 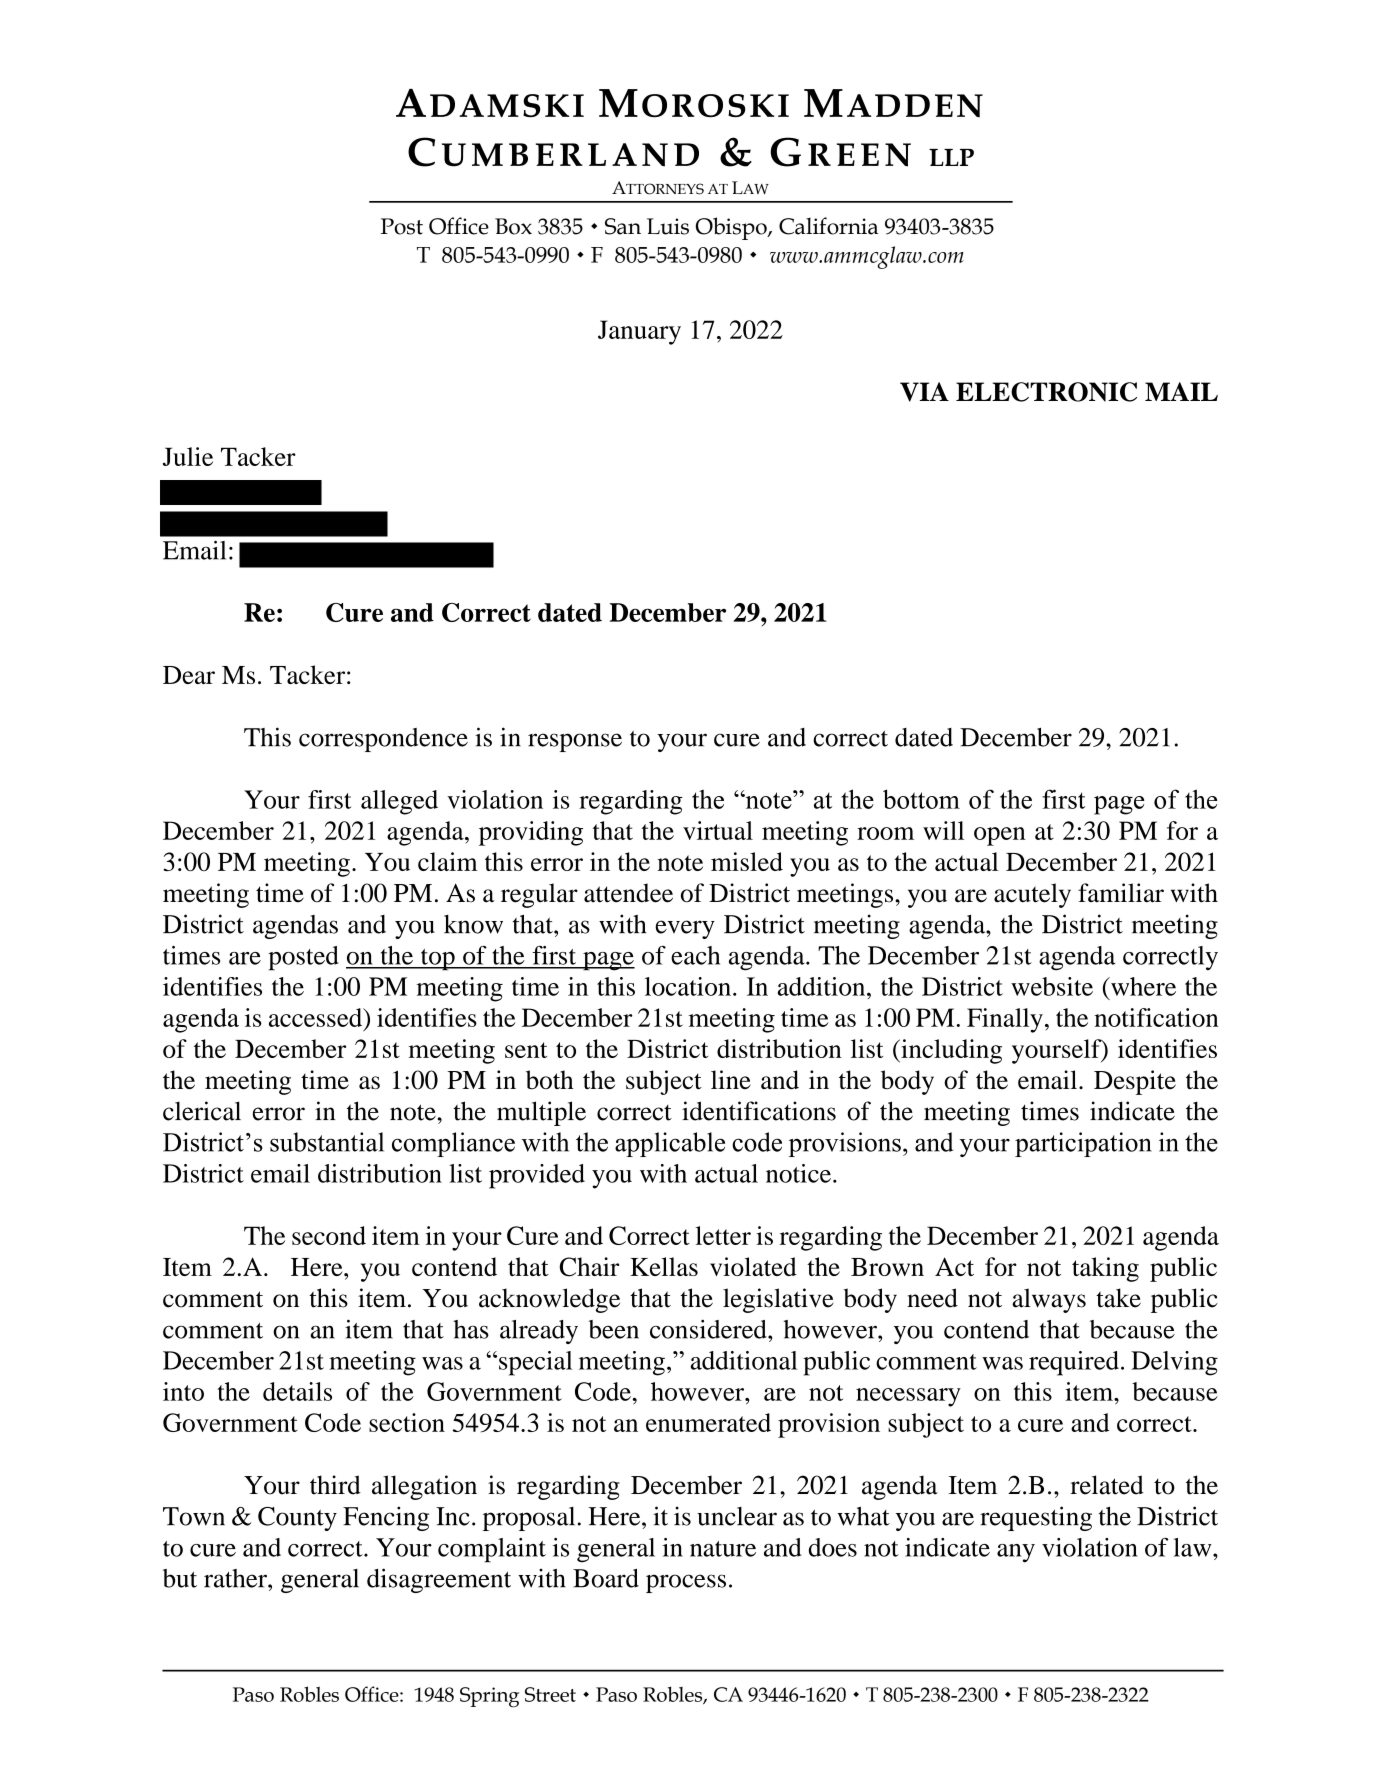 What do you see at coordinates (1083, 1144) in the screenshot?
I see `participation` at bounding box center [1083, 1144].
